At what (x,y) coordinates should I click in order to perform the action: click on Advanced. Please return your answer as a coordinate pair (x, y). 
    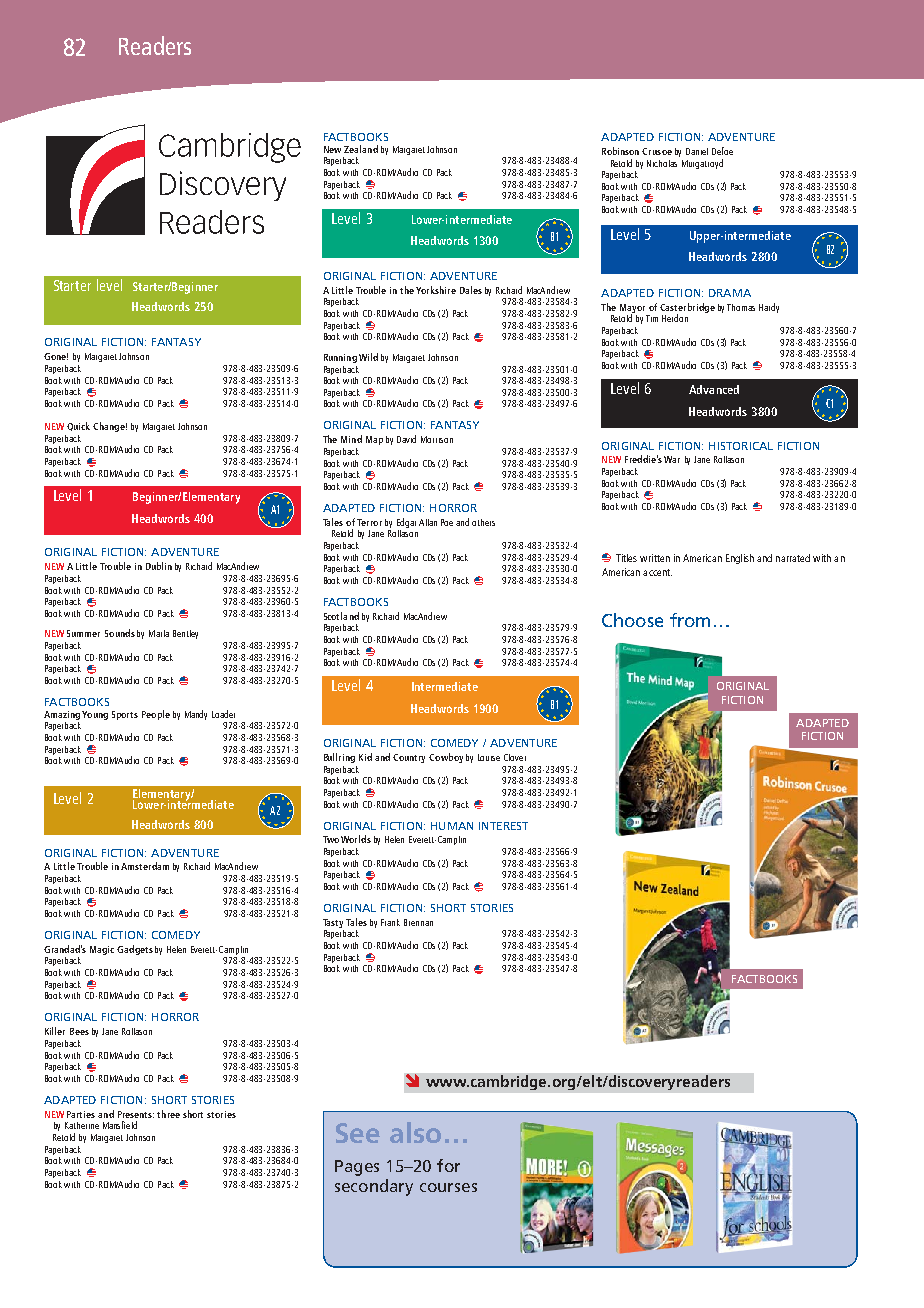
    Looking at the image, I should click on (714, 389).
